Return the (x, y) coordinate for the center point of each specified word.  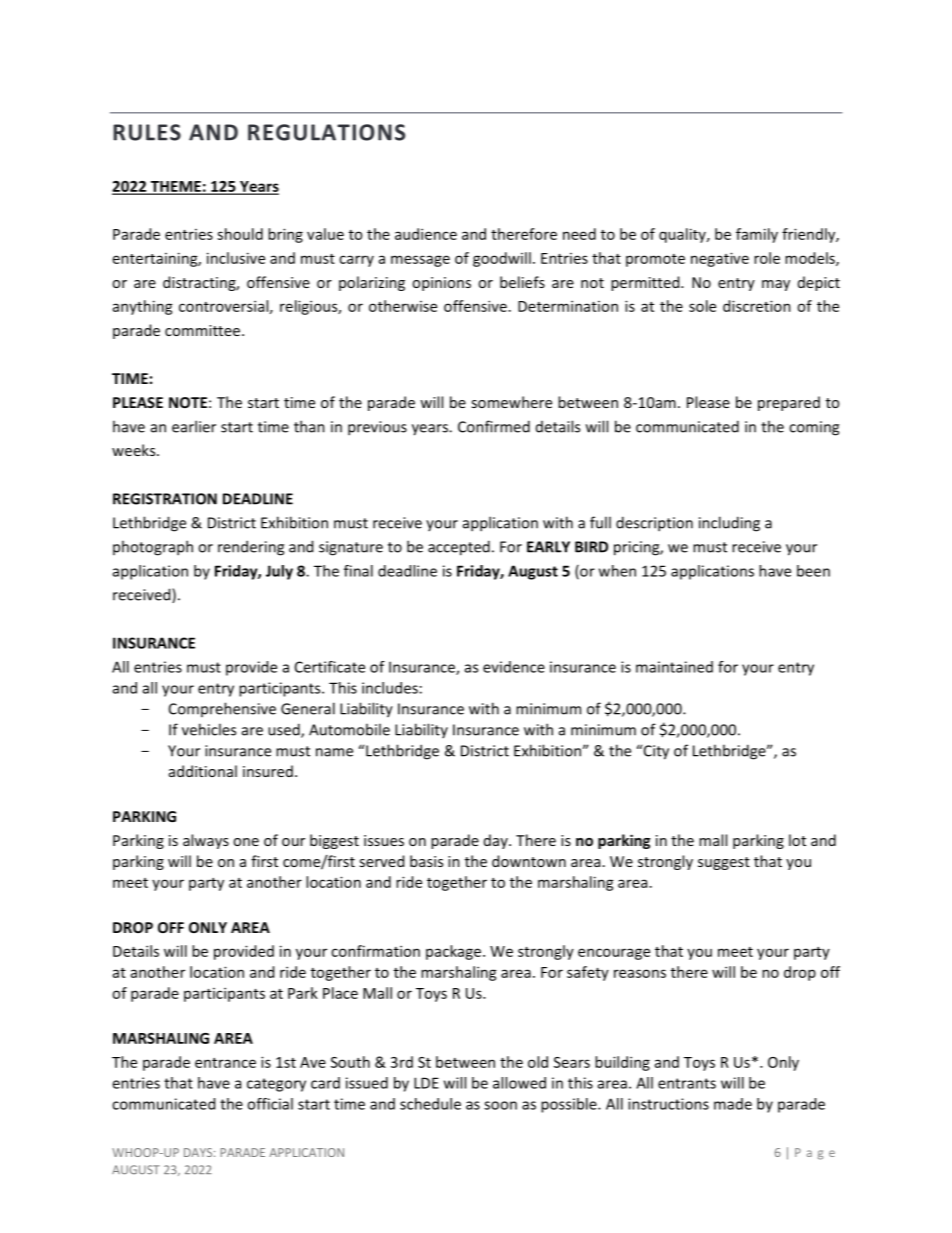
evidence (514, 667)
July (279, 572)
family (757, 235)
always (206, 841)
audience (426, 234)
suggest (724, 863)
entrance (225, 1063)
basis (426, 861)
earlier (194, 426)
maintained (674, 667)
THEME (175, 187)
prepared (789, 403)
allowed (519, 1083)
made (733, 1104)
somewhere (511, 402)
